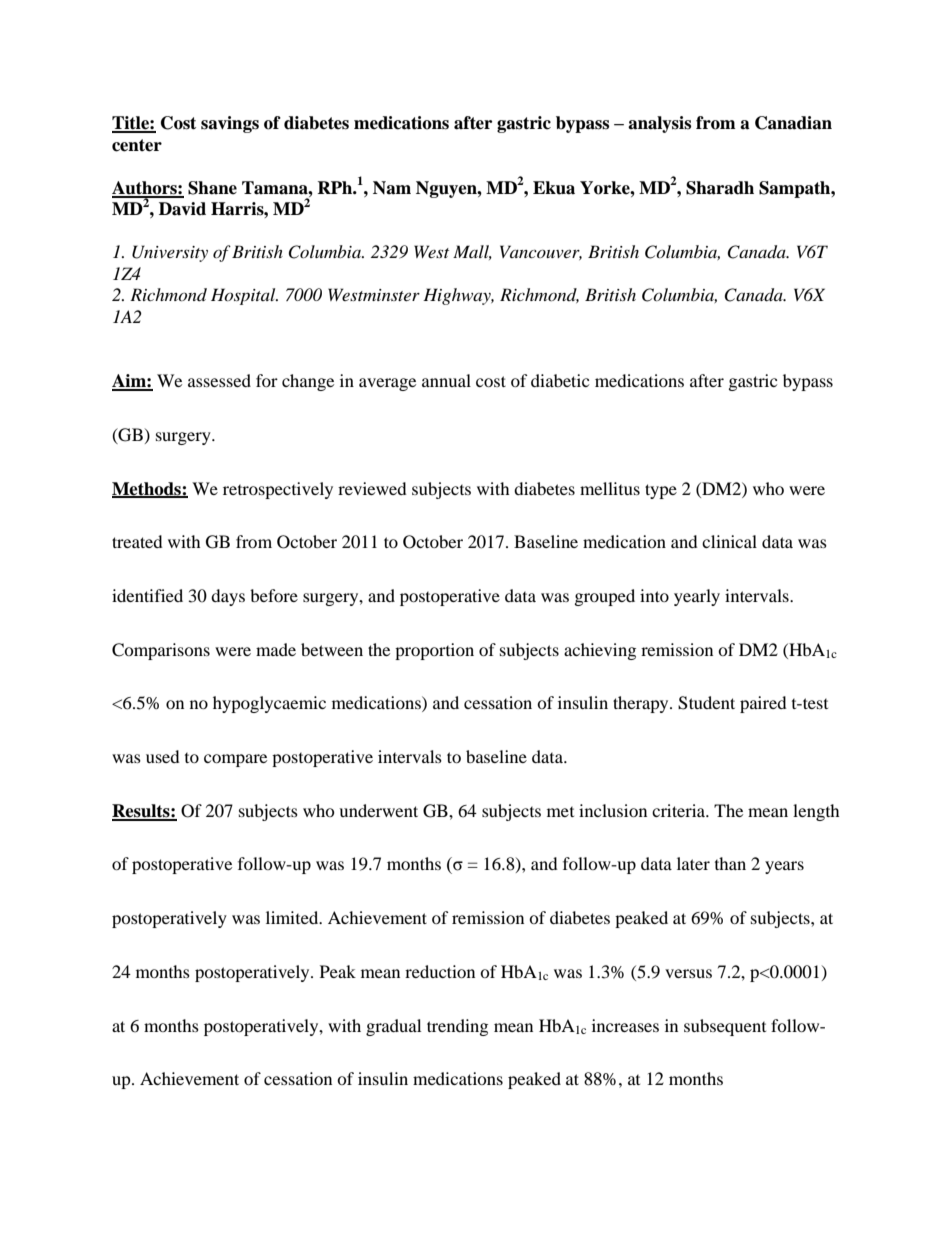 The width and height of the screenshot is (952, 1233). I want to click on compare, so click(235, 760).
